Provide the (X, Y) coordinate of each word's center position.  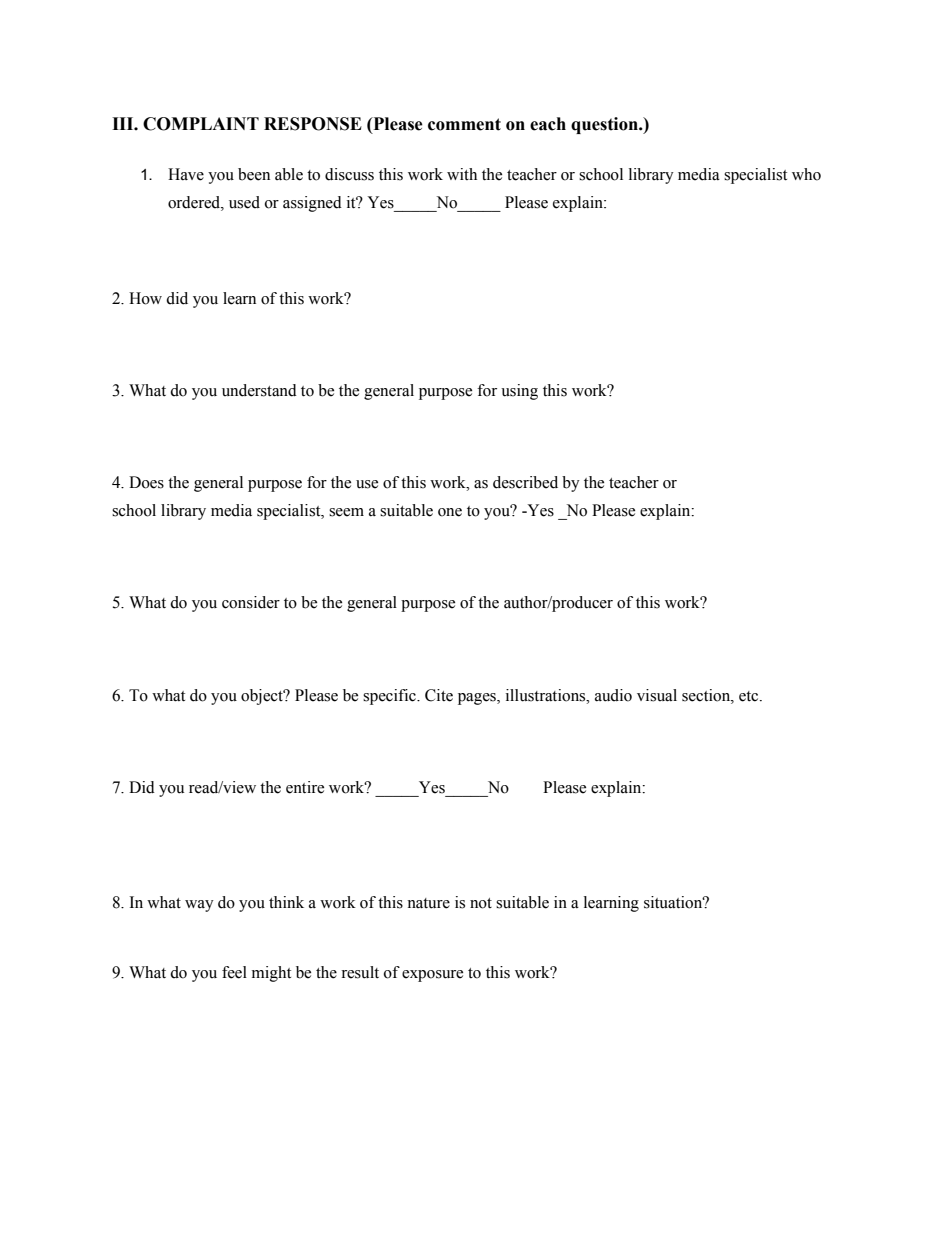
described (525, 482)
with (462, 174)
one (450, 512)
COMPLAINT (201, 124)
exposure (432, 976)
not (481, 903)
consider (251, 602)
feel (234, 972)
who (806, 174)
